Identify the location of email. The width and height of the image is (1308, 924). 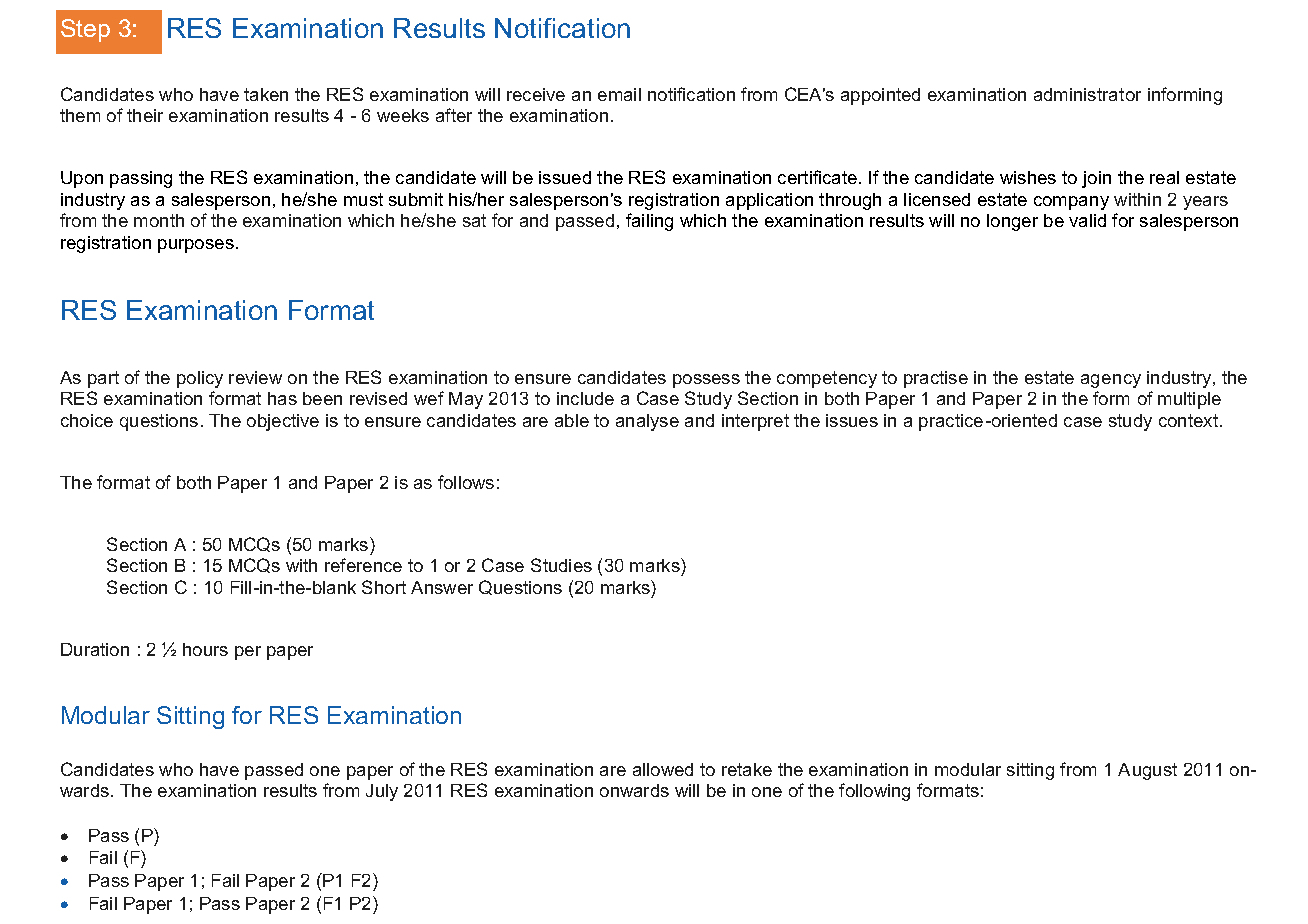
(619, 94).
